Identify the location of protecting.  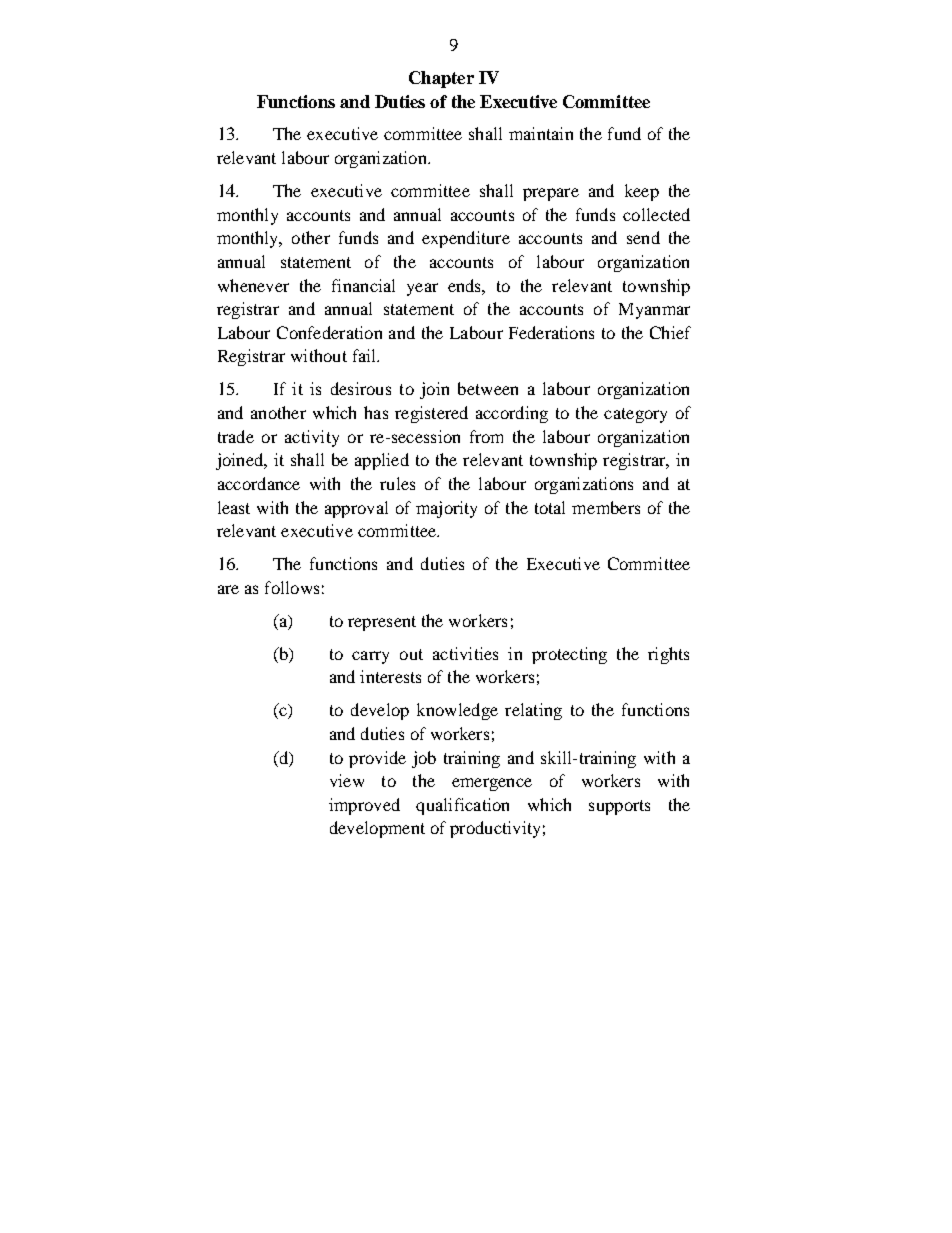
(569, 655).
